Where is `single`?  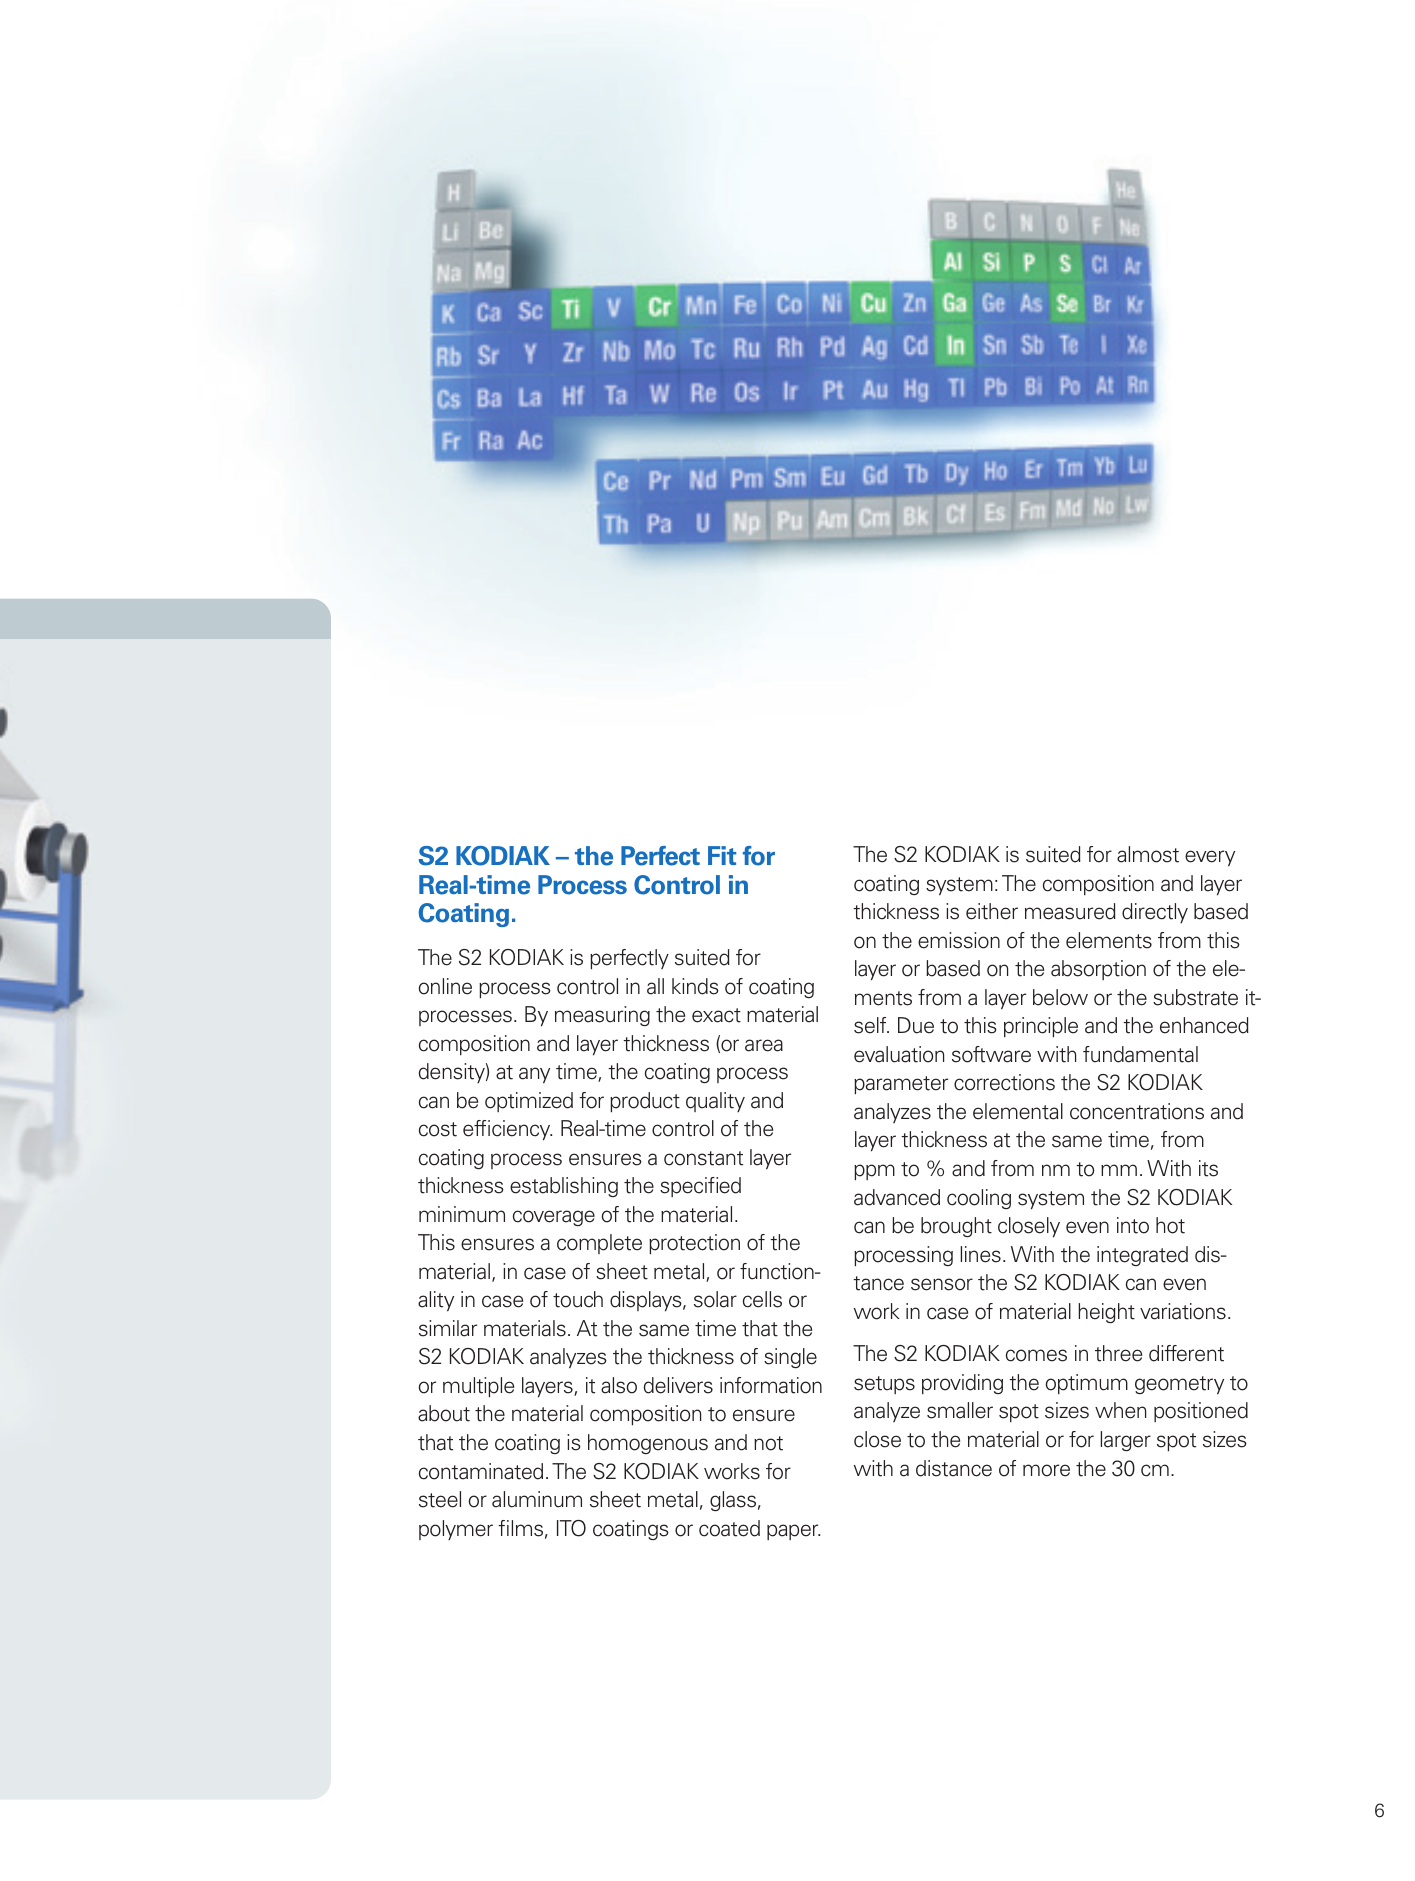
single is located at coordinates (790, 1358).
